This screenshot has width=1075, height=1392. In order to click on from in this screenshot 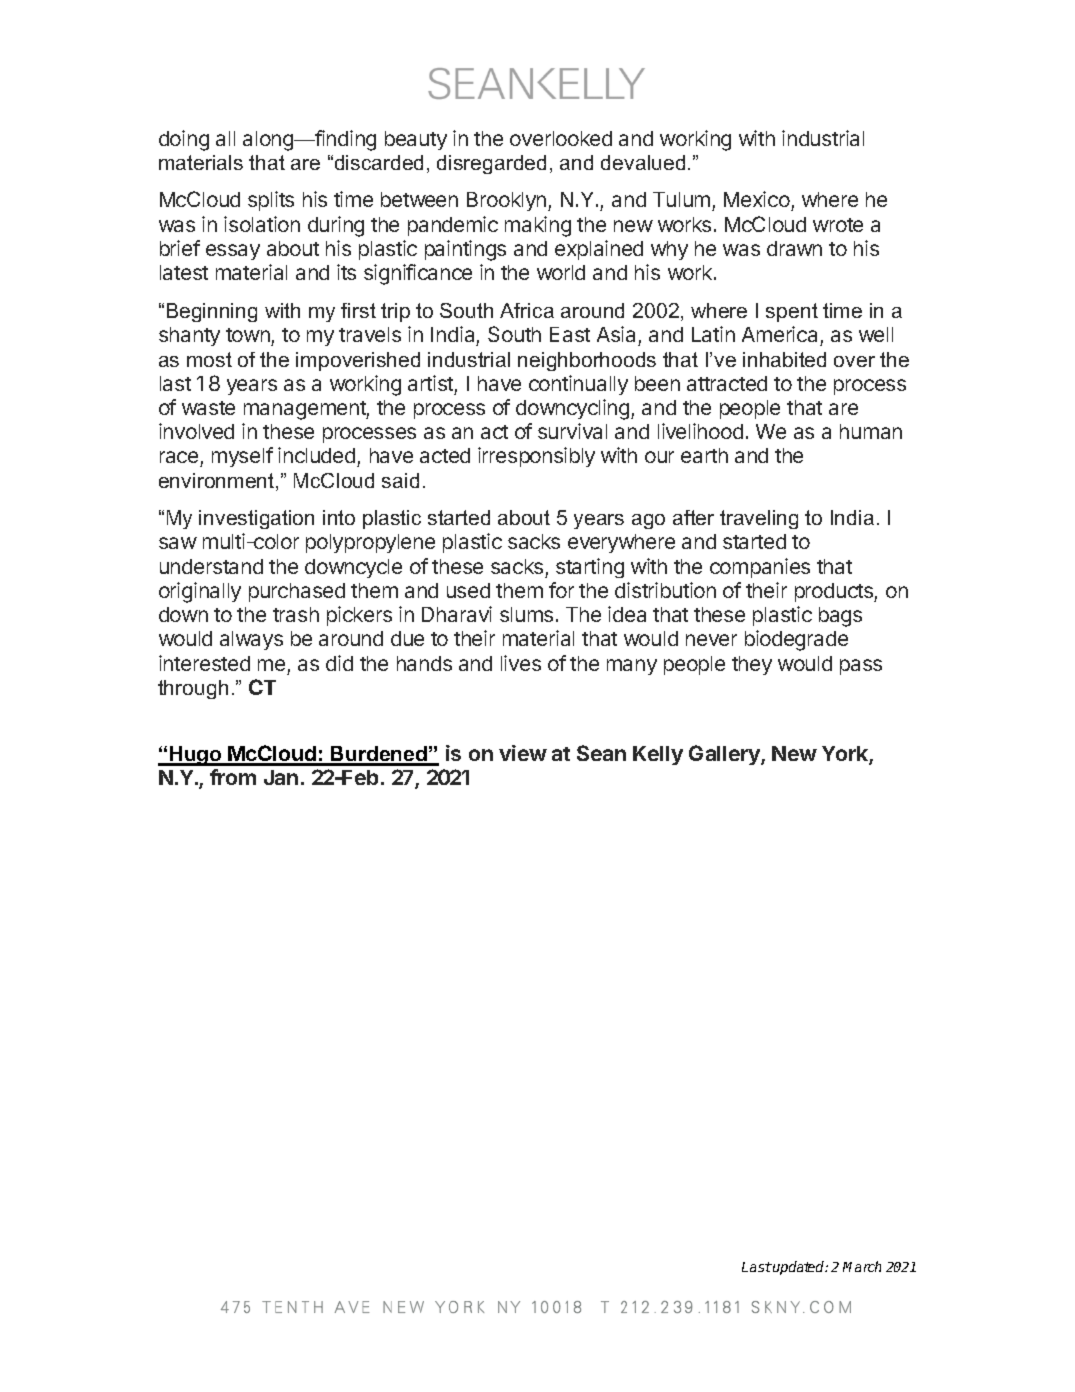, I will do `click(233, 777)`.
